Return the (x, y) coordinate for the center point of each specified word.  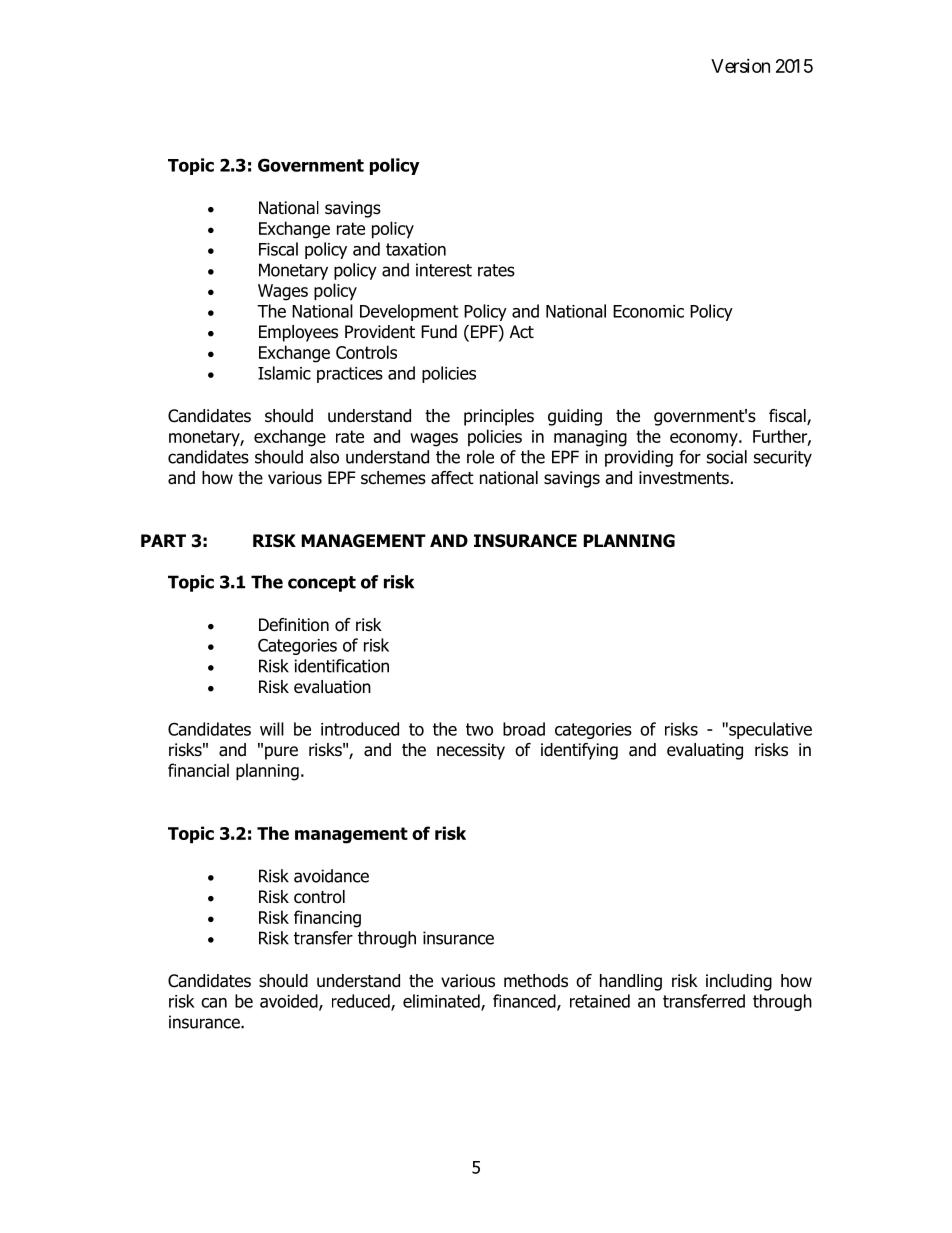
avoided (290, 1002)
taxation (416, 249)
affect (452, 478)
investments (684, 478)
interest (444, 270)
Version (740, 66)
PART (163, 540)
